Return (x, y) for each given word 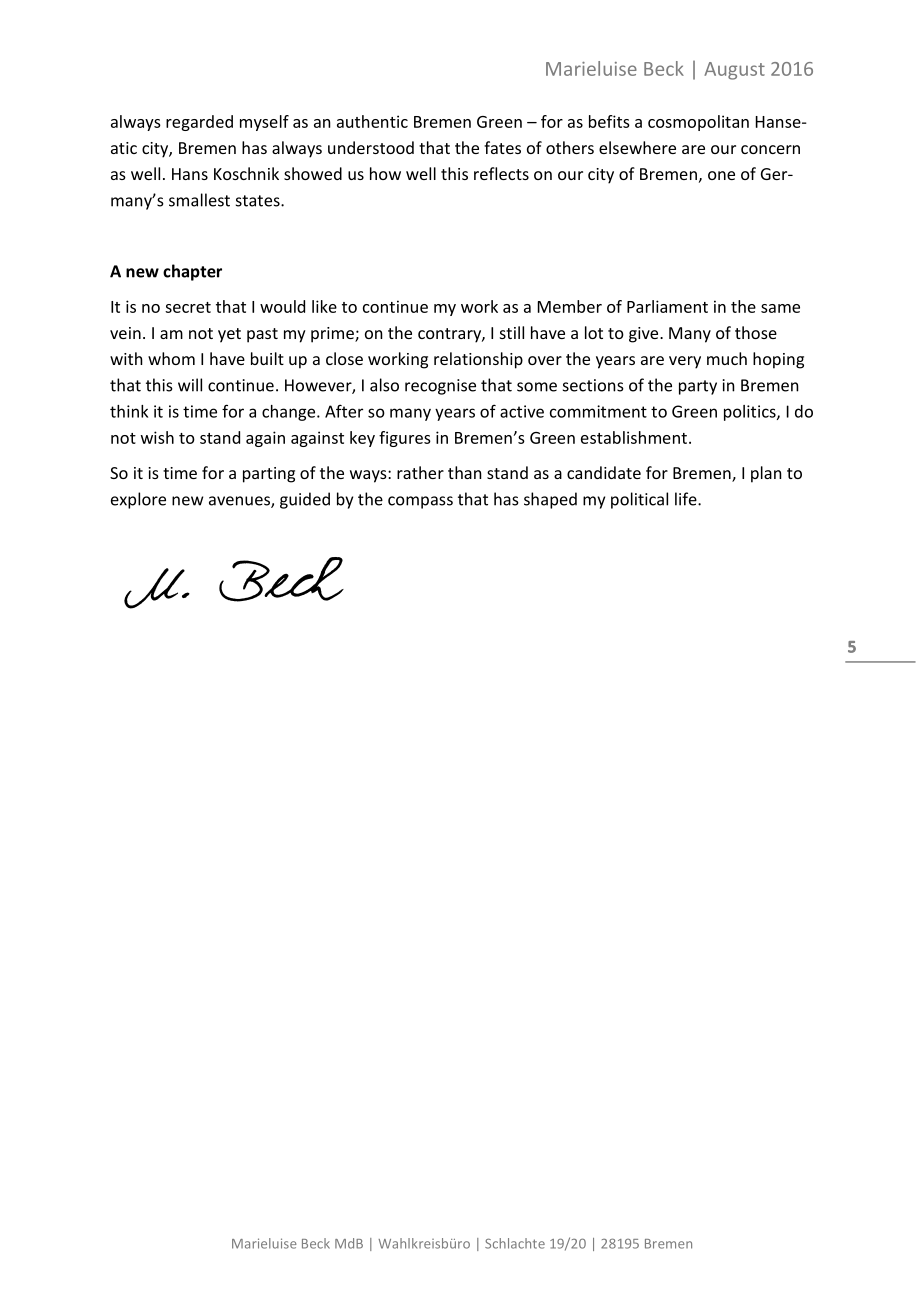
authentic (372, 121)
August (734, 71)
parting (269, 475)
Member (570, 306)
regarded (199, 123)
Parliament (667, 306)
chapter (192, 272)
